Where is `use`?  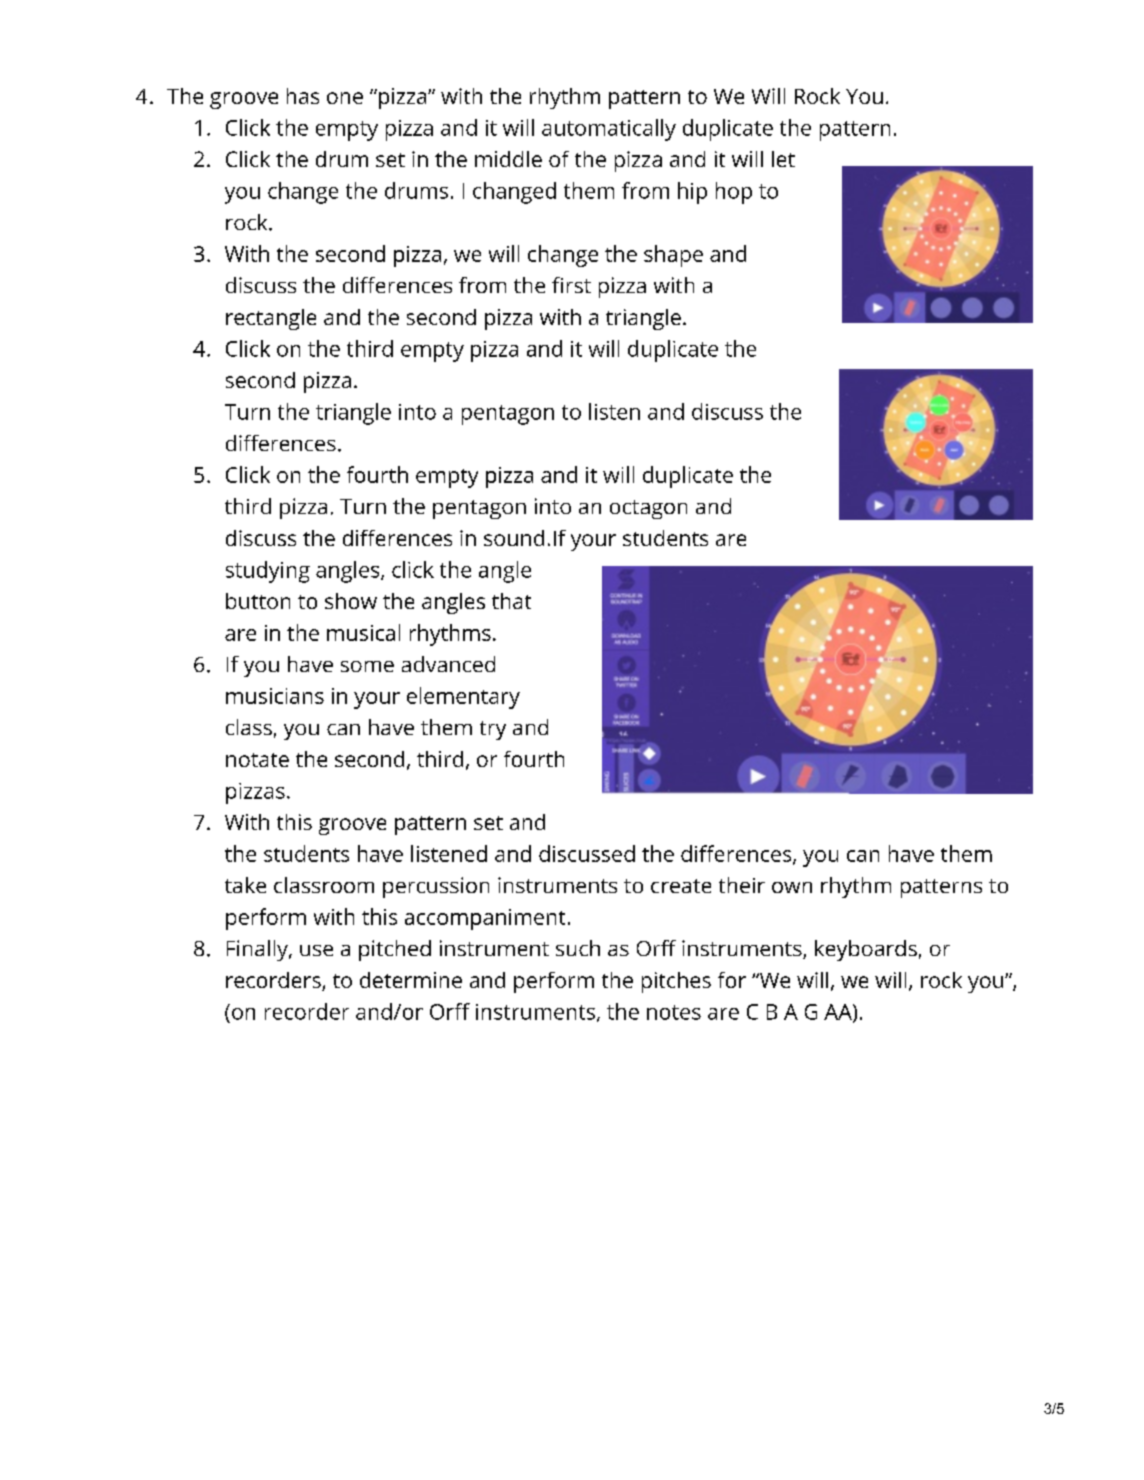
use is located at coordinates (316, 950).
